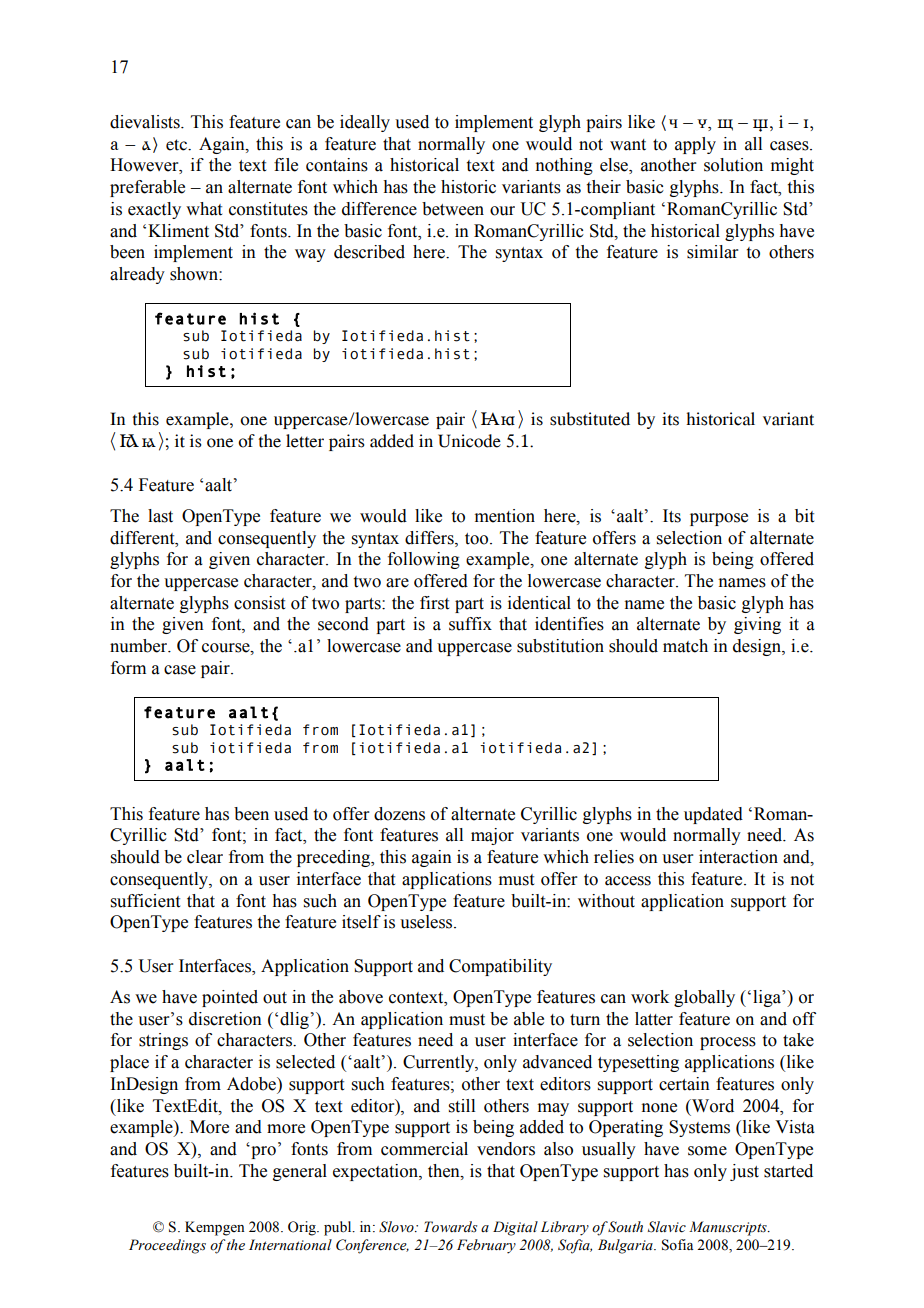 The image size is (924, 1308). I want to click on Compatibility, so click(500, 967).
